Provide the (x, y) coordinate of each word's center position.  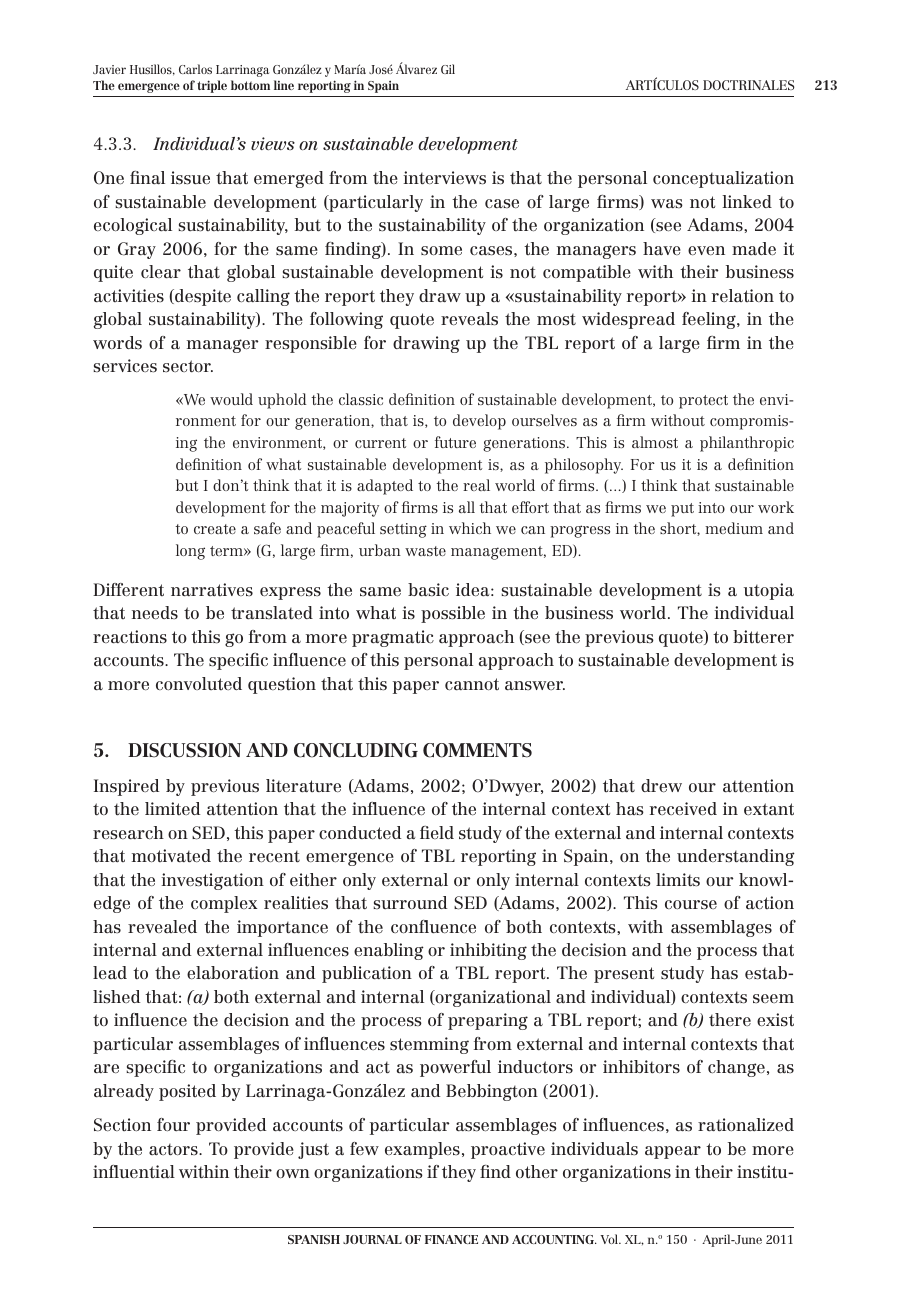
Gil (448, 69)
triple (212, 86)
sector (188, 366)
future (455, 442)
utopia (769, 591)
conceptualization (723, 179)
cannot (472, 684)
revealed (162, 926)
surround (410, 903)
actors (174, 1149)
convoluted (199, 683)
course (691, 905)
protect (703, 402)
